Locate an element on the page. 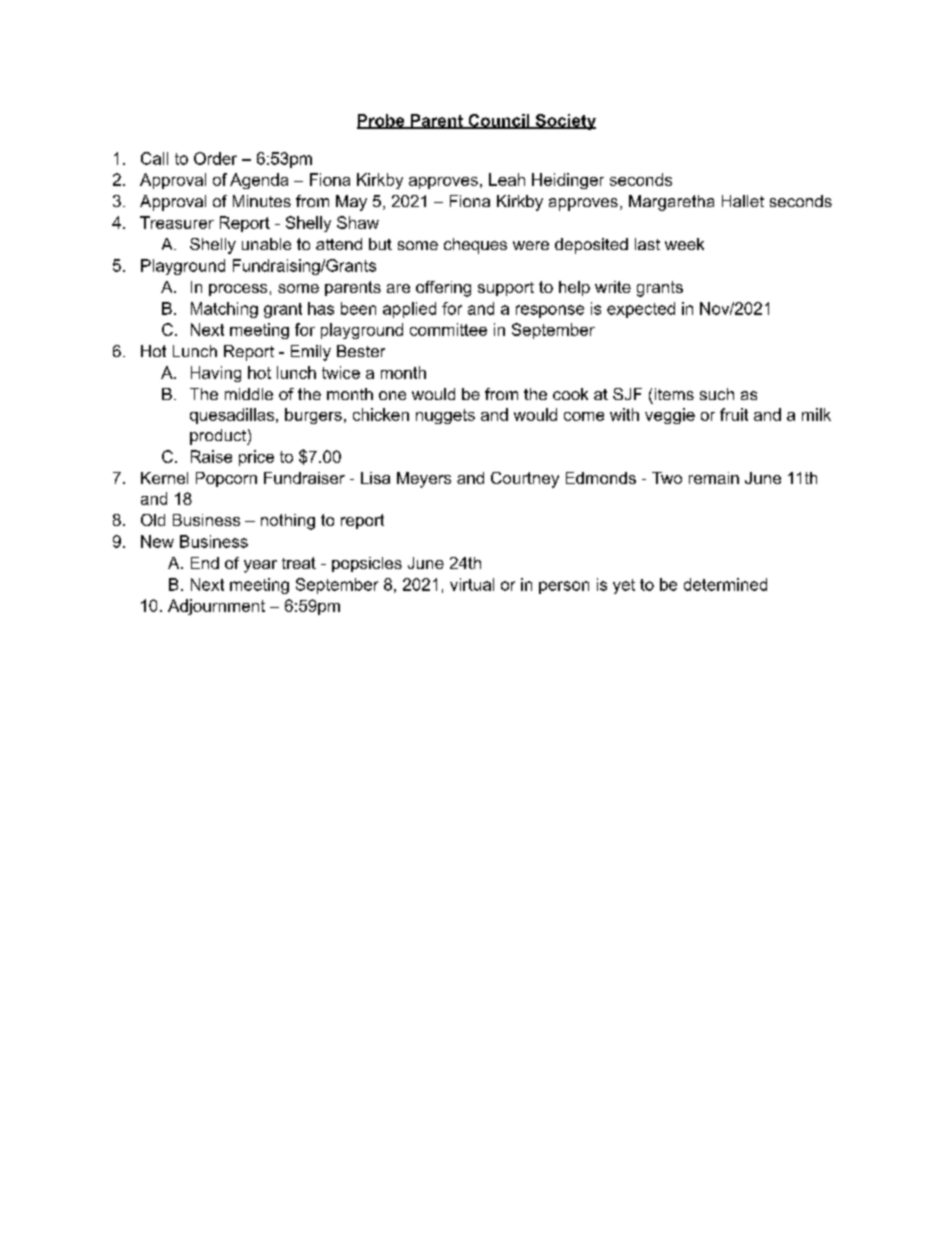 Image resolution: width=952 pixels, height=1233 pixels. remain is located at coordinates (714, 478).
